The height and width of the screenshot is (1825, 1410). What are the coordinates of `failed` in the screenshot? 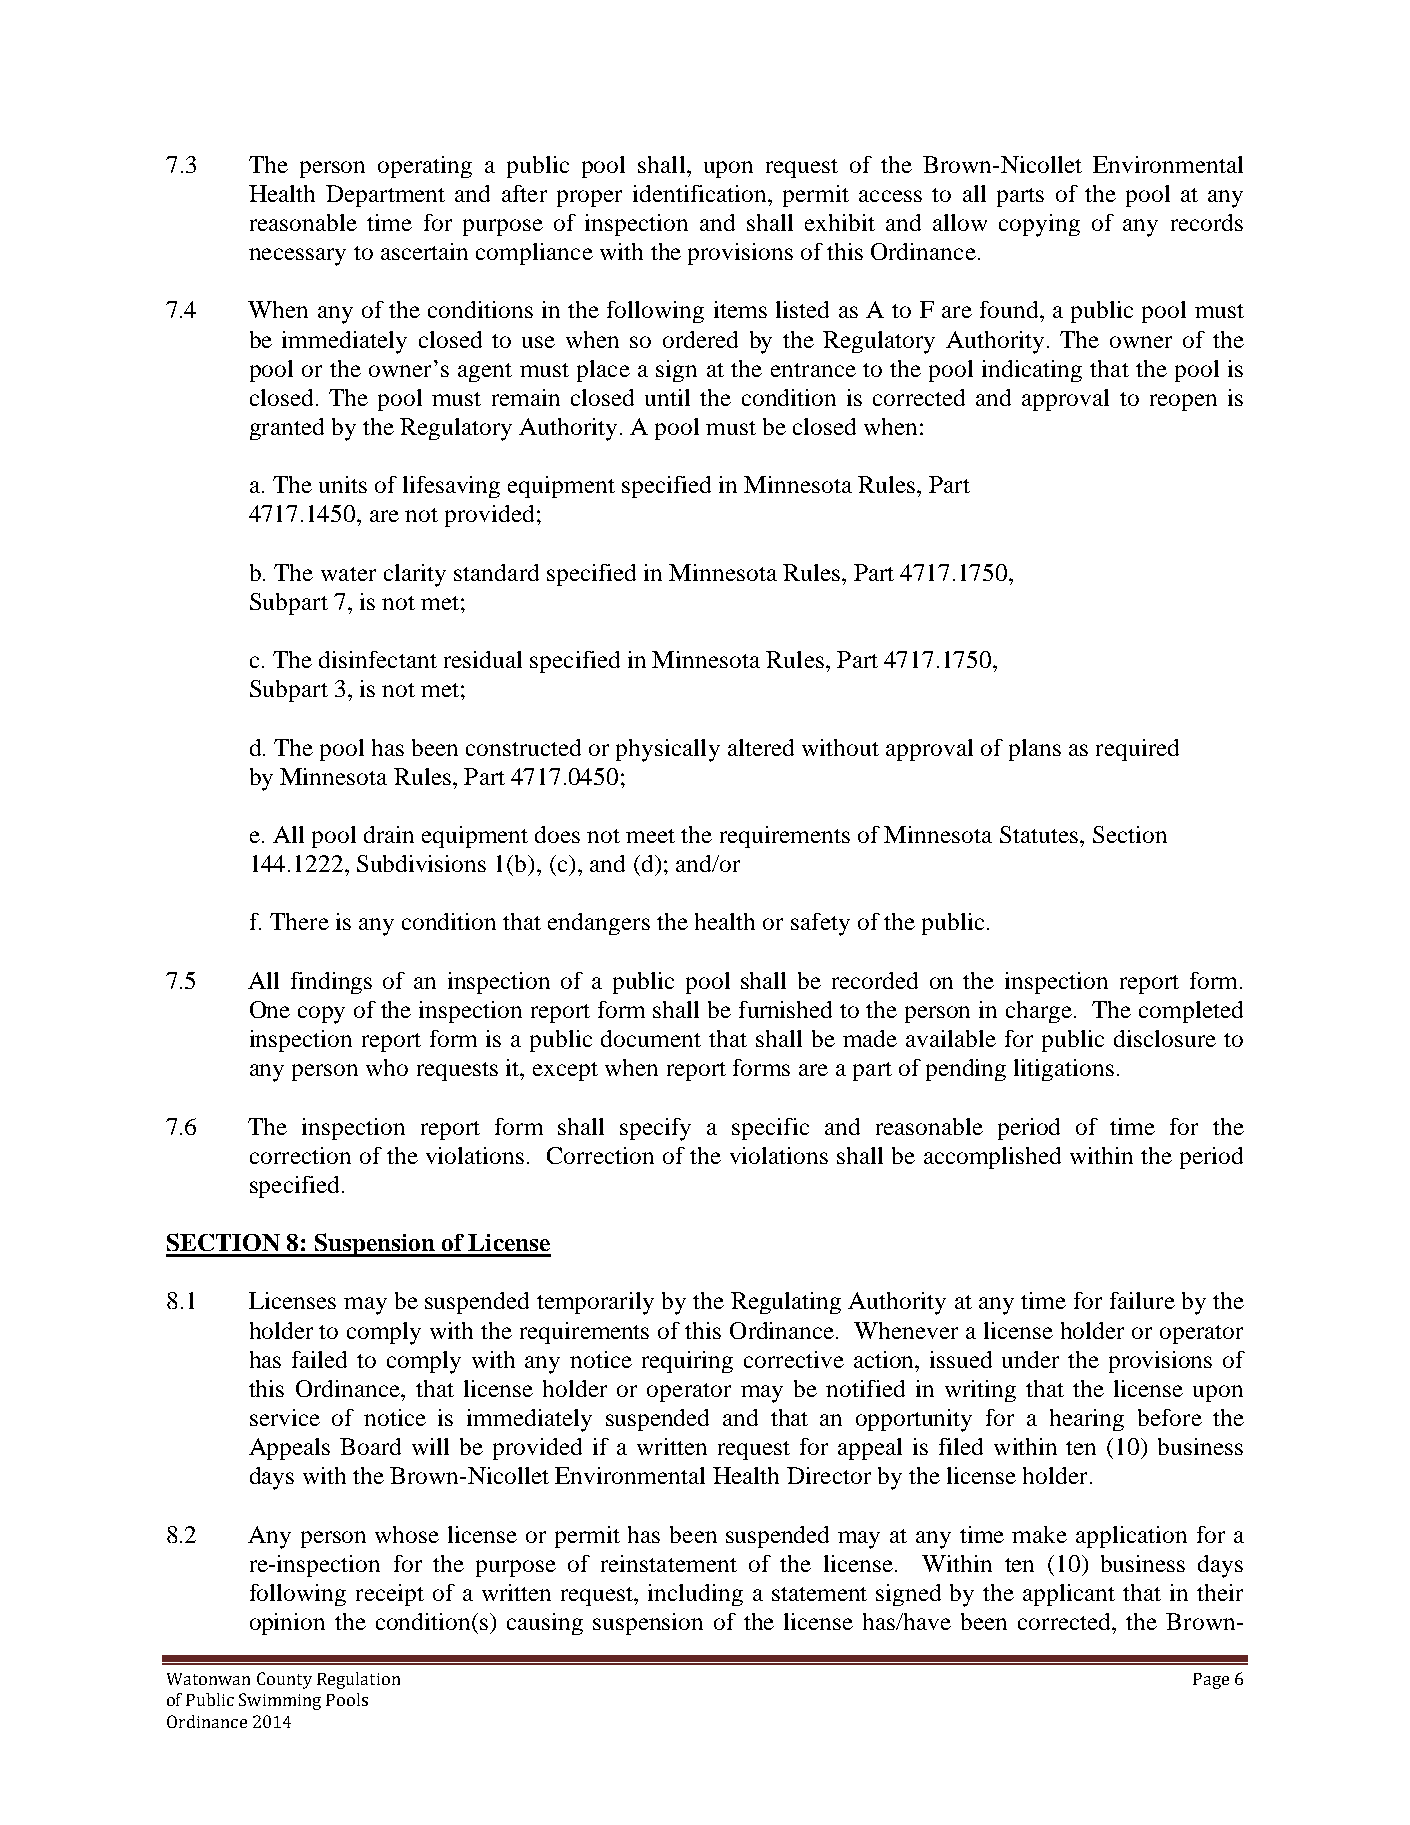 It's located at (319, 1359).
